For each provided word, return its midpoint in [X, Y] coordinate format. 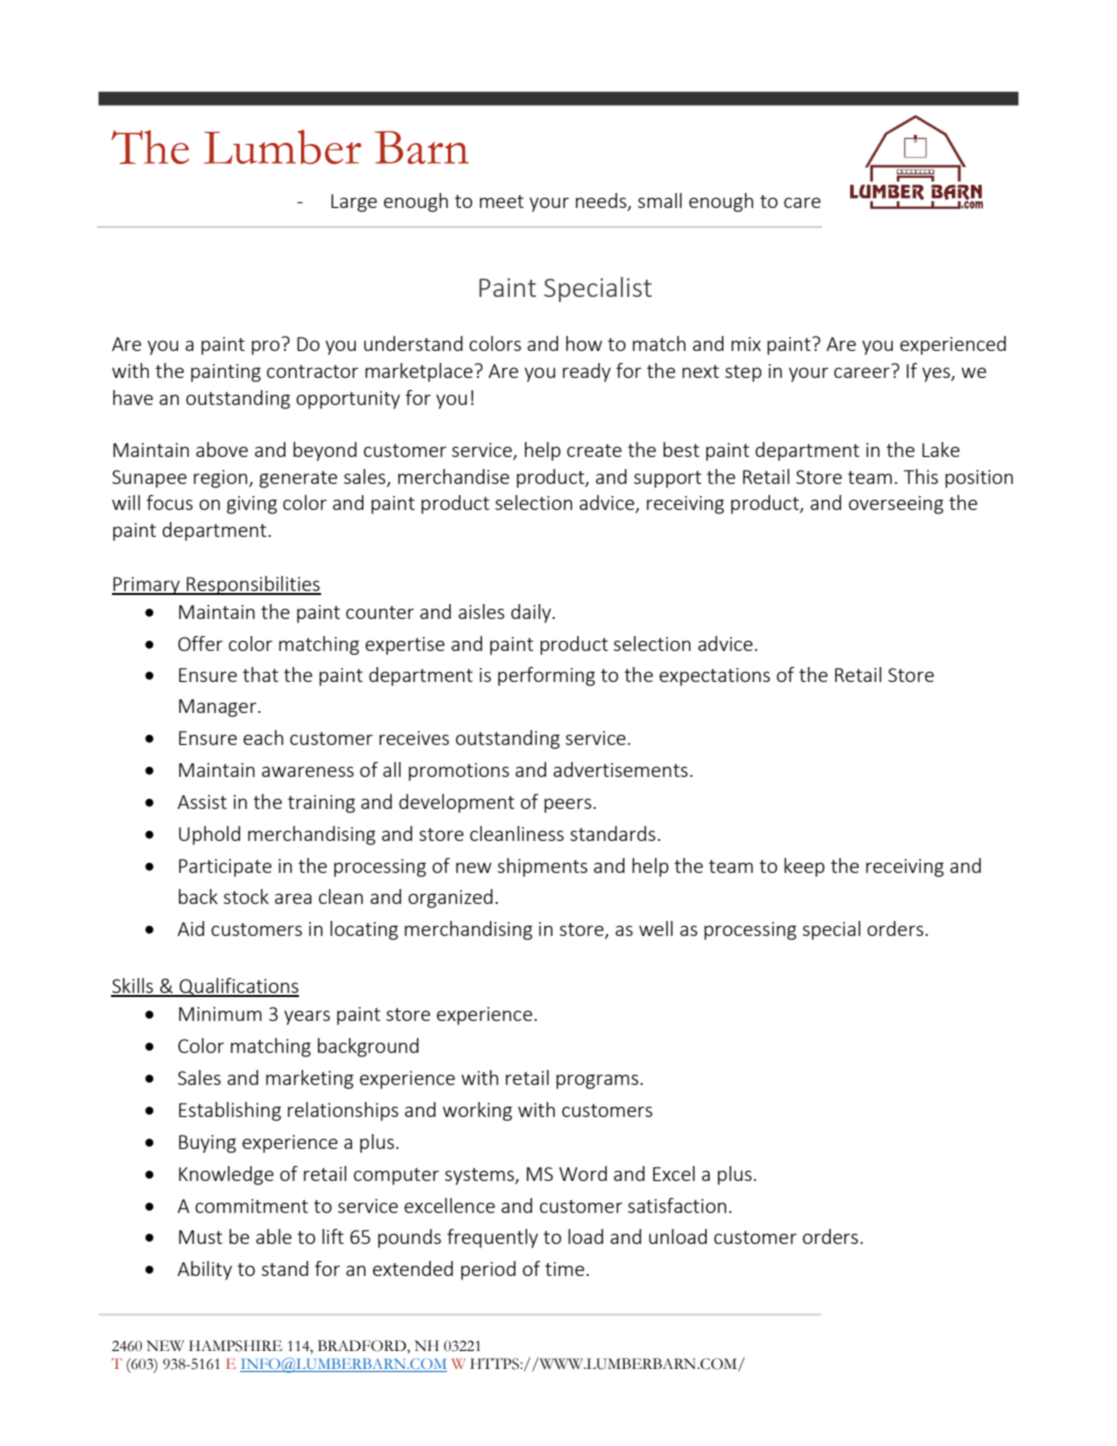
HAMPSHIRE [235, 1346]
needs [602, 202]
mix [746, 344]
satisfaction [677, 1205]
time [566, 1269]
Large [354, 203]
